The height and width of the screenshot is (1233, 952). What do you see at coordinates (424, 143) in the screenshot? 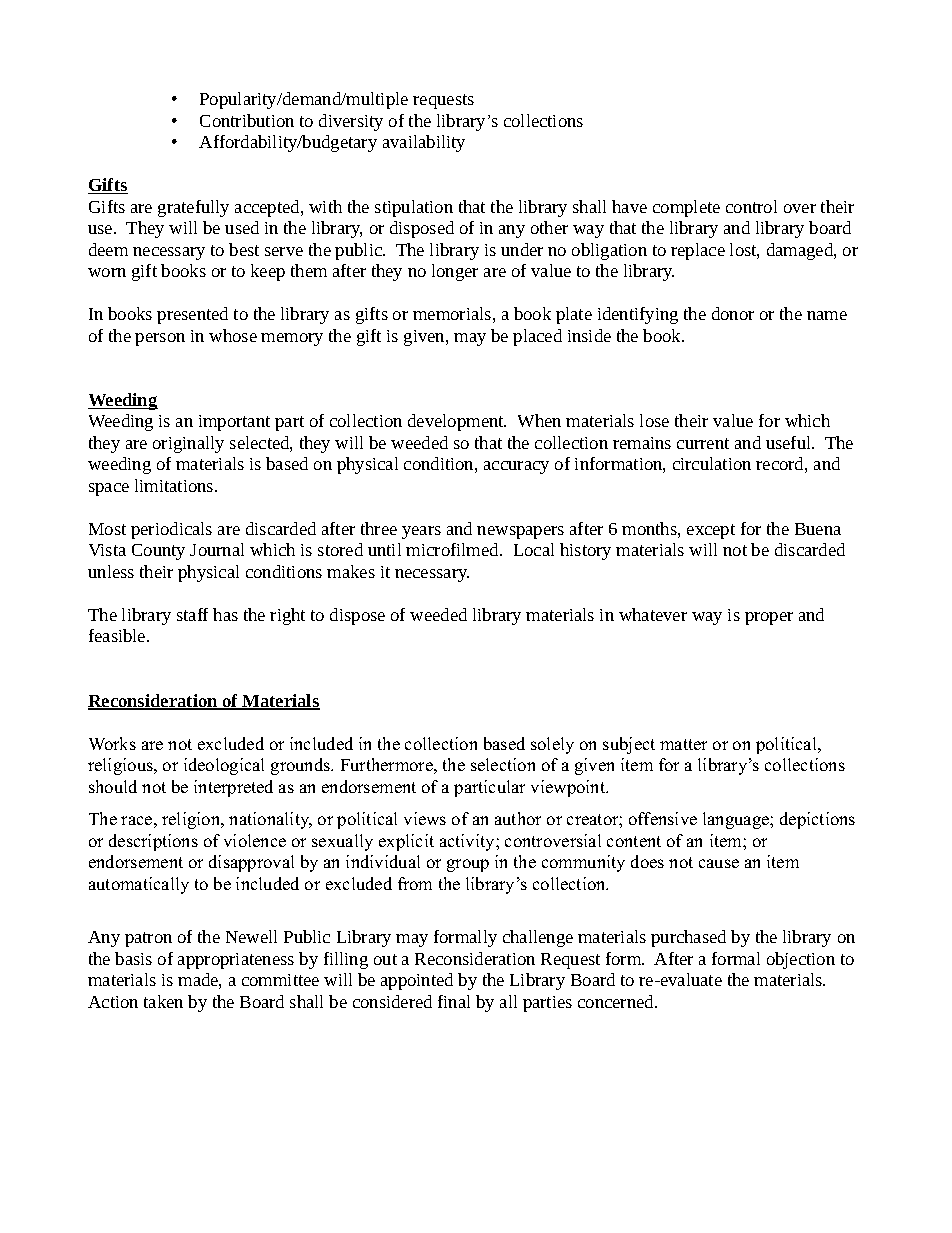
I see `availability` at bounding box center [424, 143].
